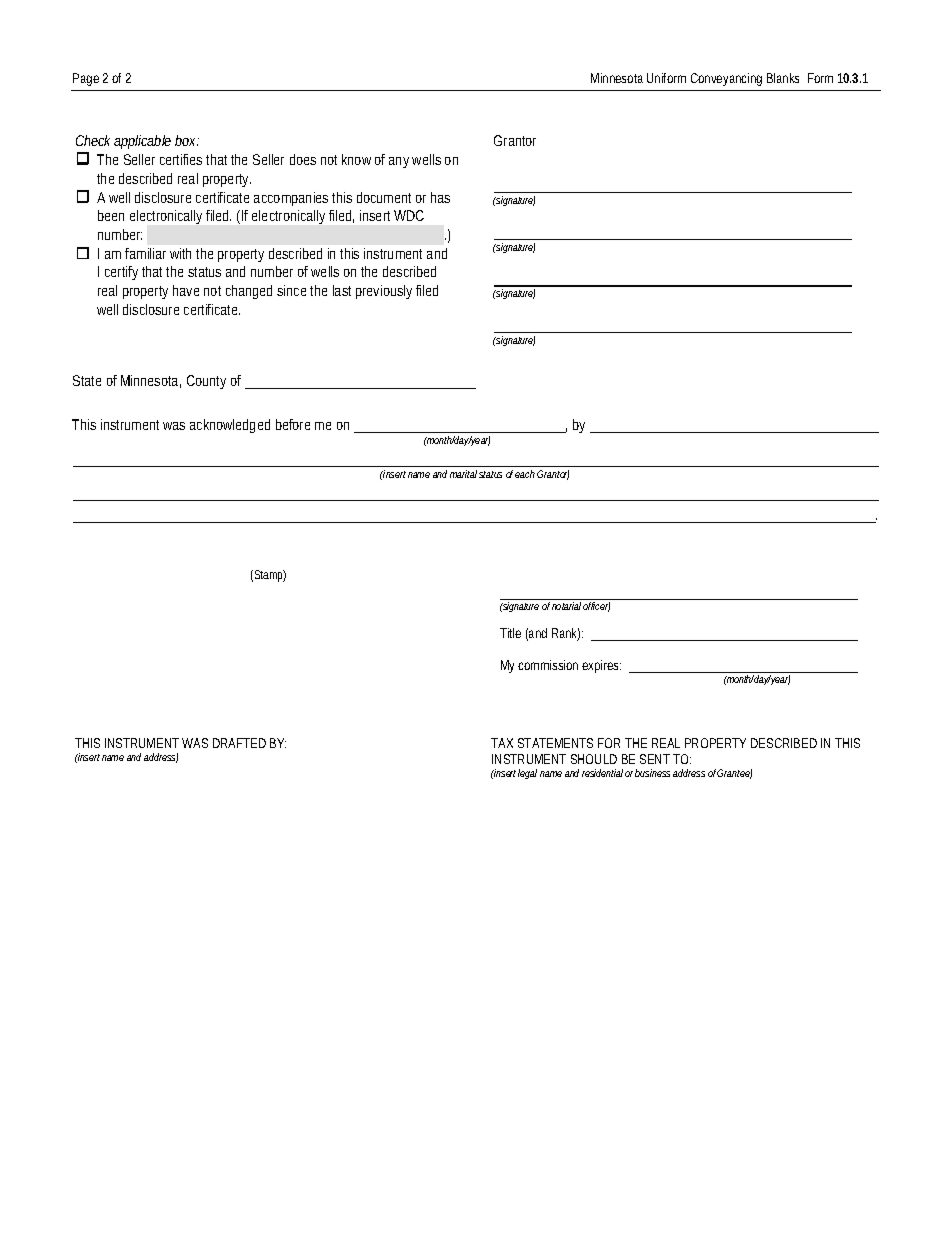 The image size is (952, 1233). I want to click on TAX, so click(502, 743).
